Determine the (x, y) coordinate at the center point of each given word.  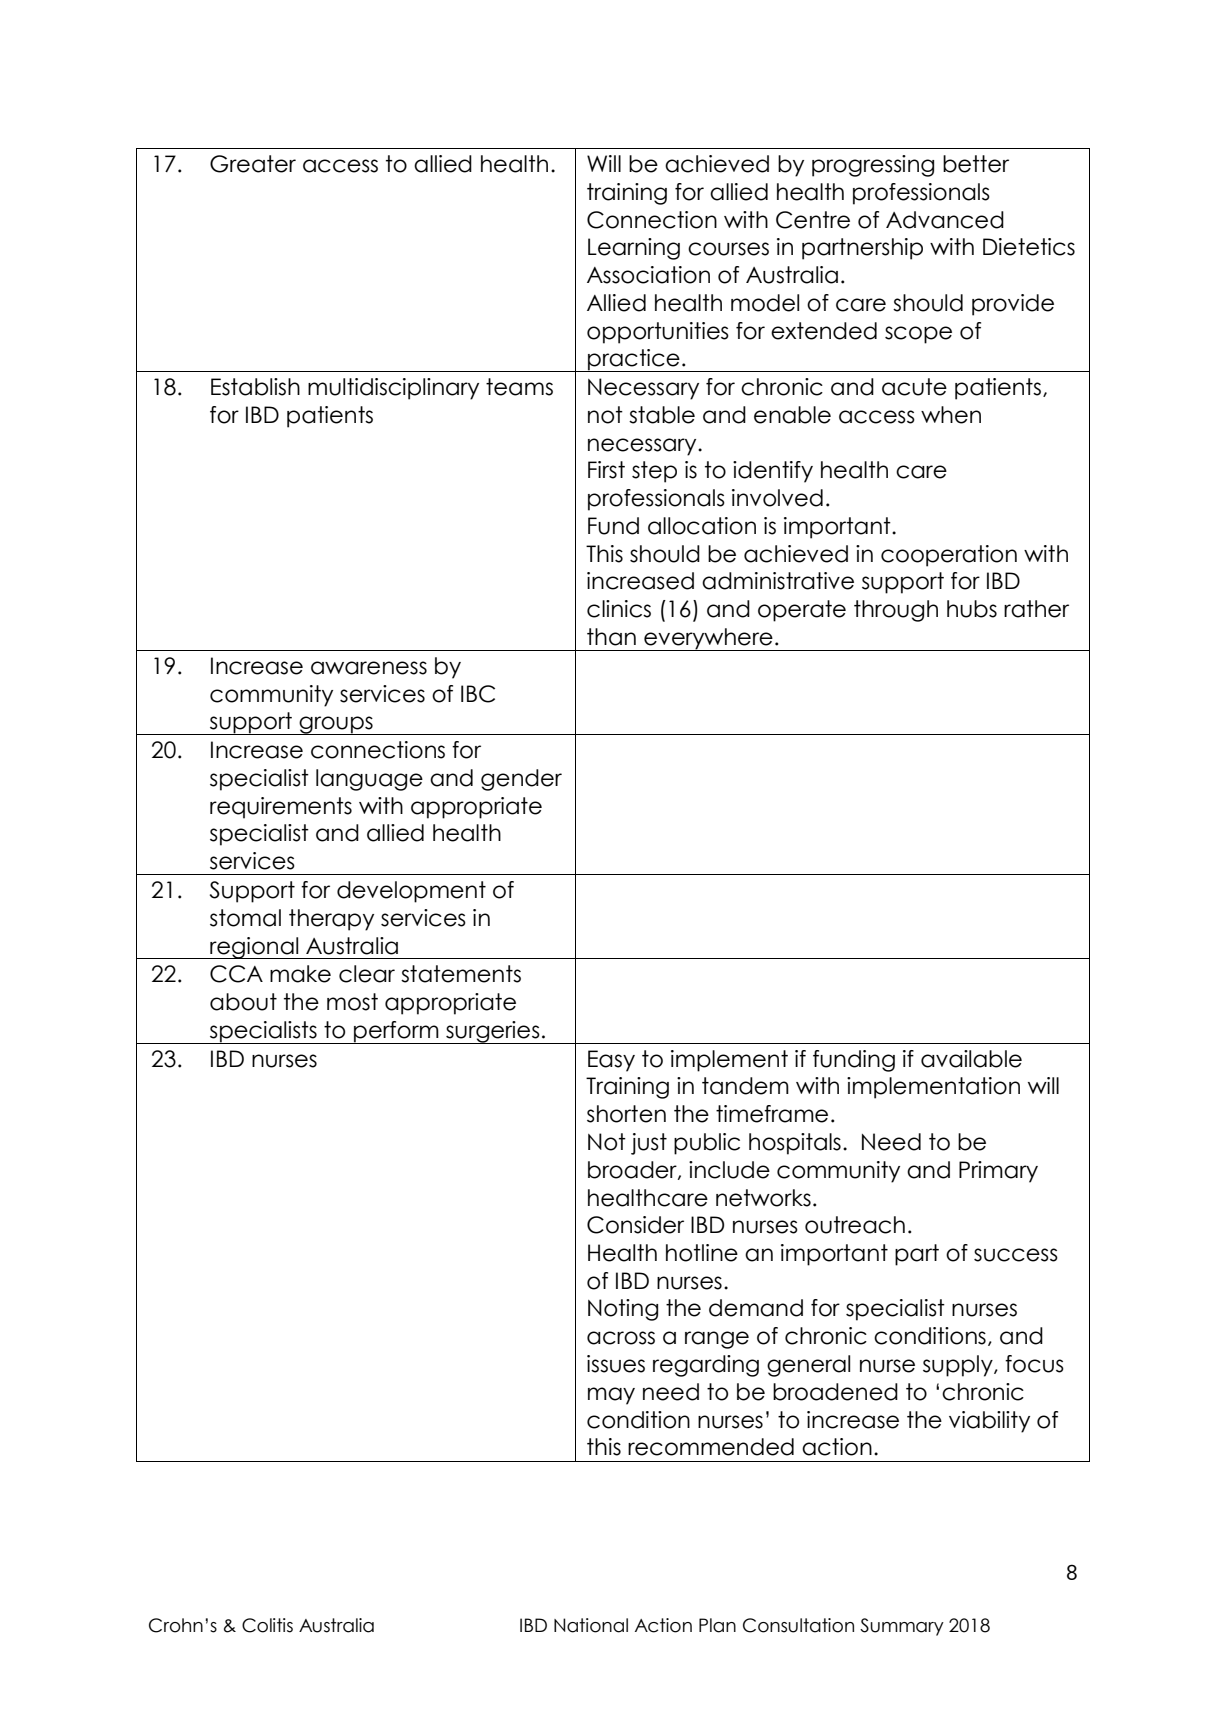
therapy (331, 920)
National (591, 1625)
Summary (902, 1627)
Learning (634, 249)
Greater (253, 164)
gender (521, 780)
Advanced (945, 220)
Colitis (267, 1625)
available (971, 1059)
